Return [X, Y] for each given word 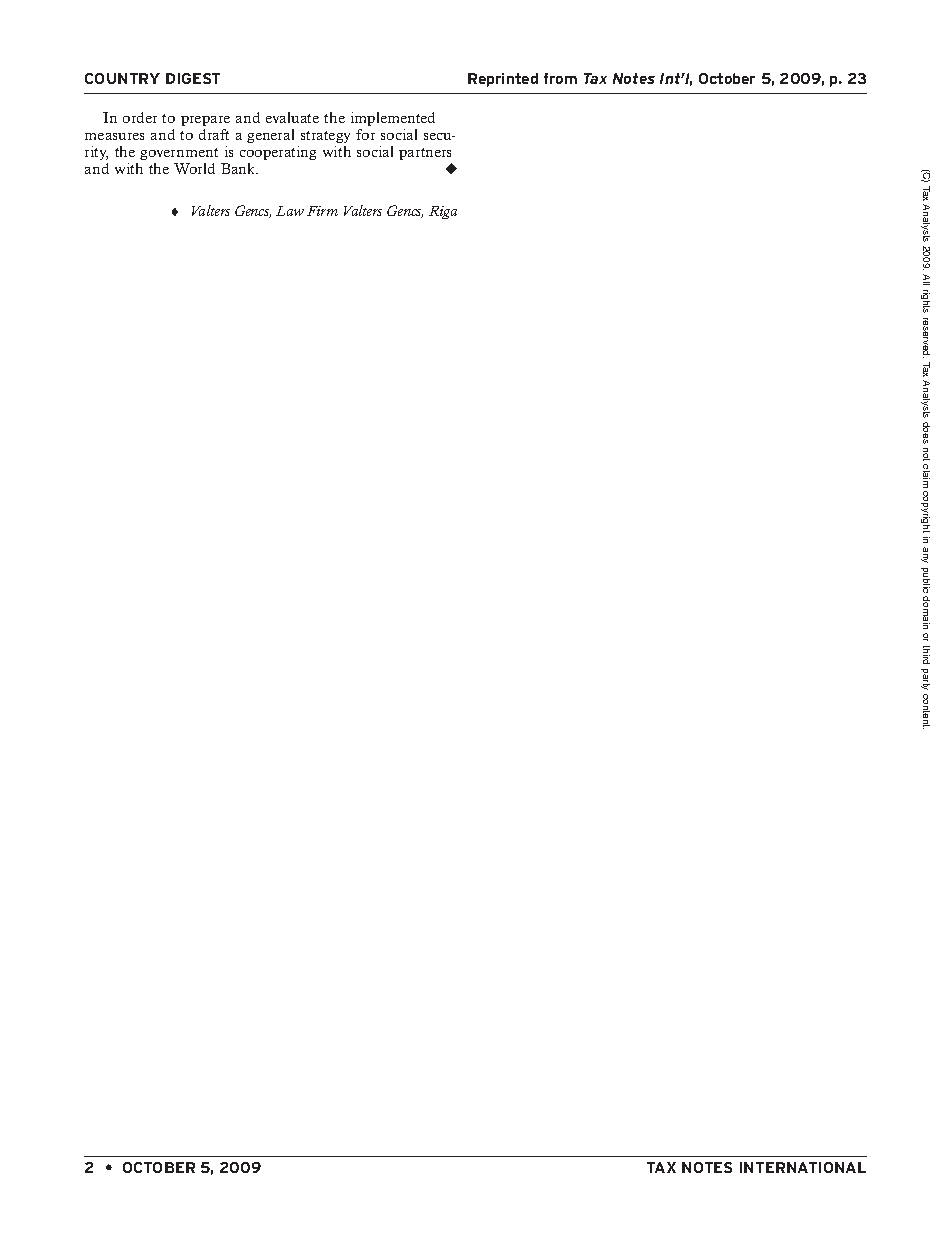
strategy [325, 137]
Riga [443, 212]
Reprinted [503, 80]
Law [290, 211]
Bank [239, 168]
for [365, 134]
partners [425, 156]
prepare [205, 121]
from [560, 78]
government [179, 156]
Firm [322, 211]
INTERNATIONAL [803, 1167]
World [194, 168]
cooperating [278, 155]
